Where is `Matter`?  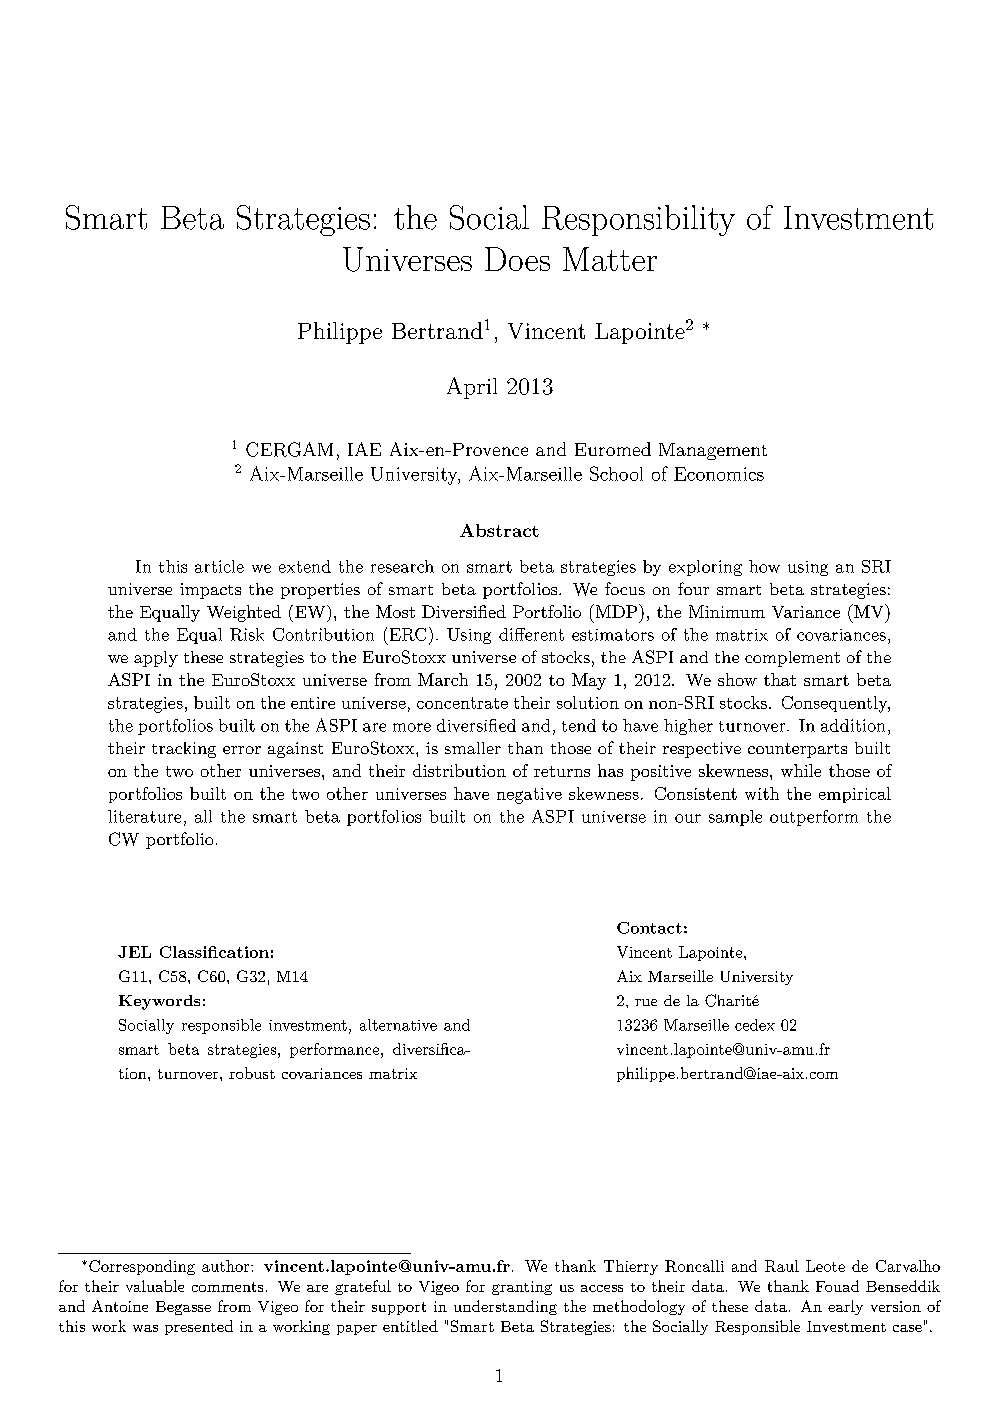
Matter is located at coordinates (610, 259).
